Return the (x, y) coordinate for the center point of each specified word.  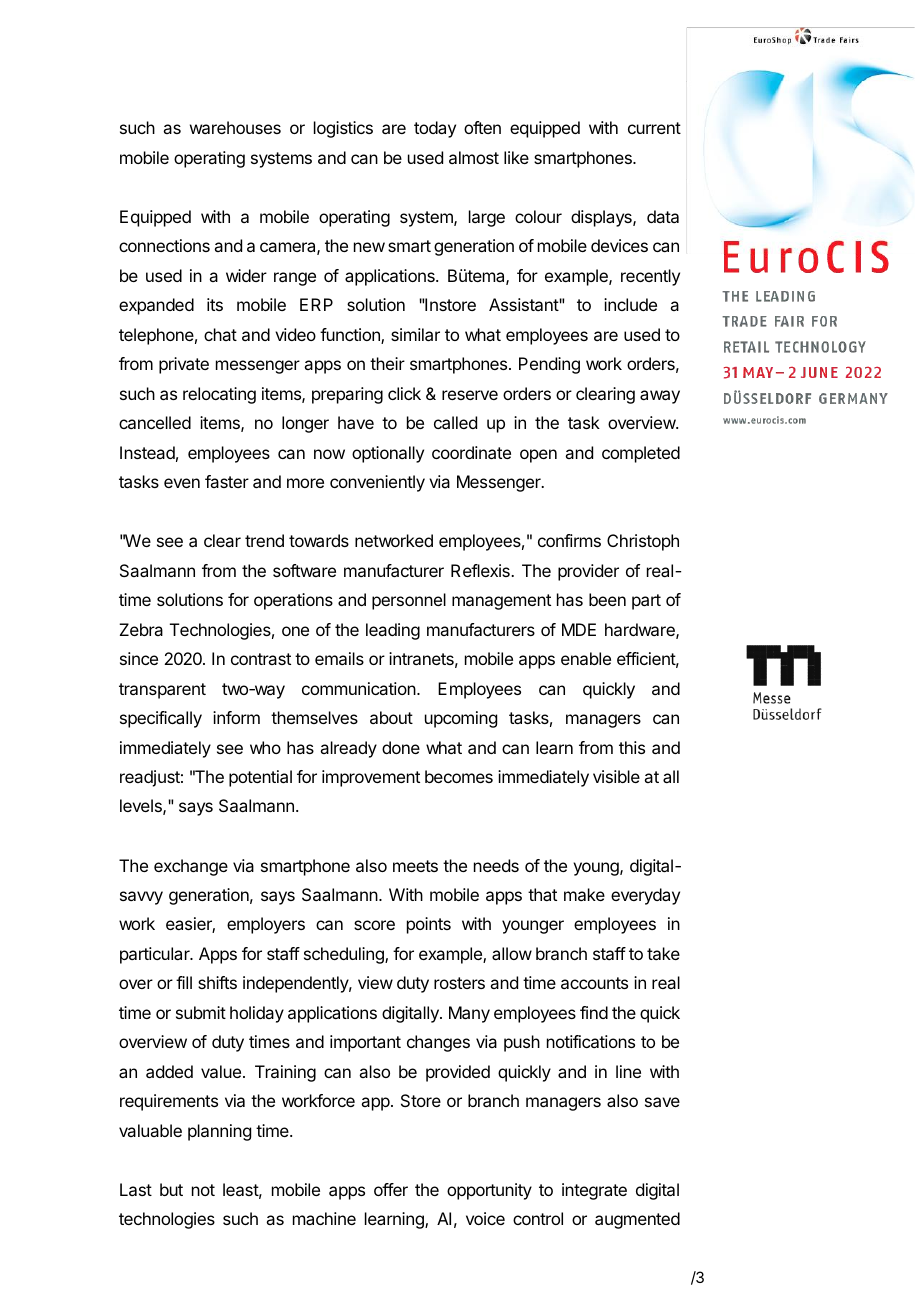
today (435, 129)
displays (602, 218)
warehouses (235, 127)
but (171, 1189)
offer (391, 1189)
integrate (594, 1191)
